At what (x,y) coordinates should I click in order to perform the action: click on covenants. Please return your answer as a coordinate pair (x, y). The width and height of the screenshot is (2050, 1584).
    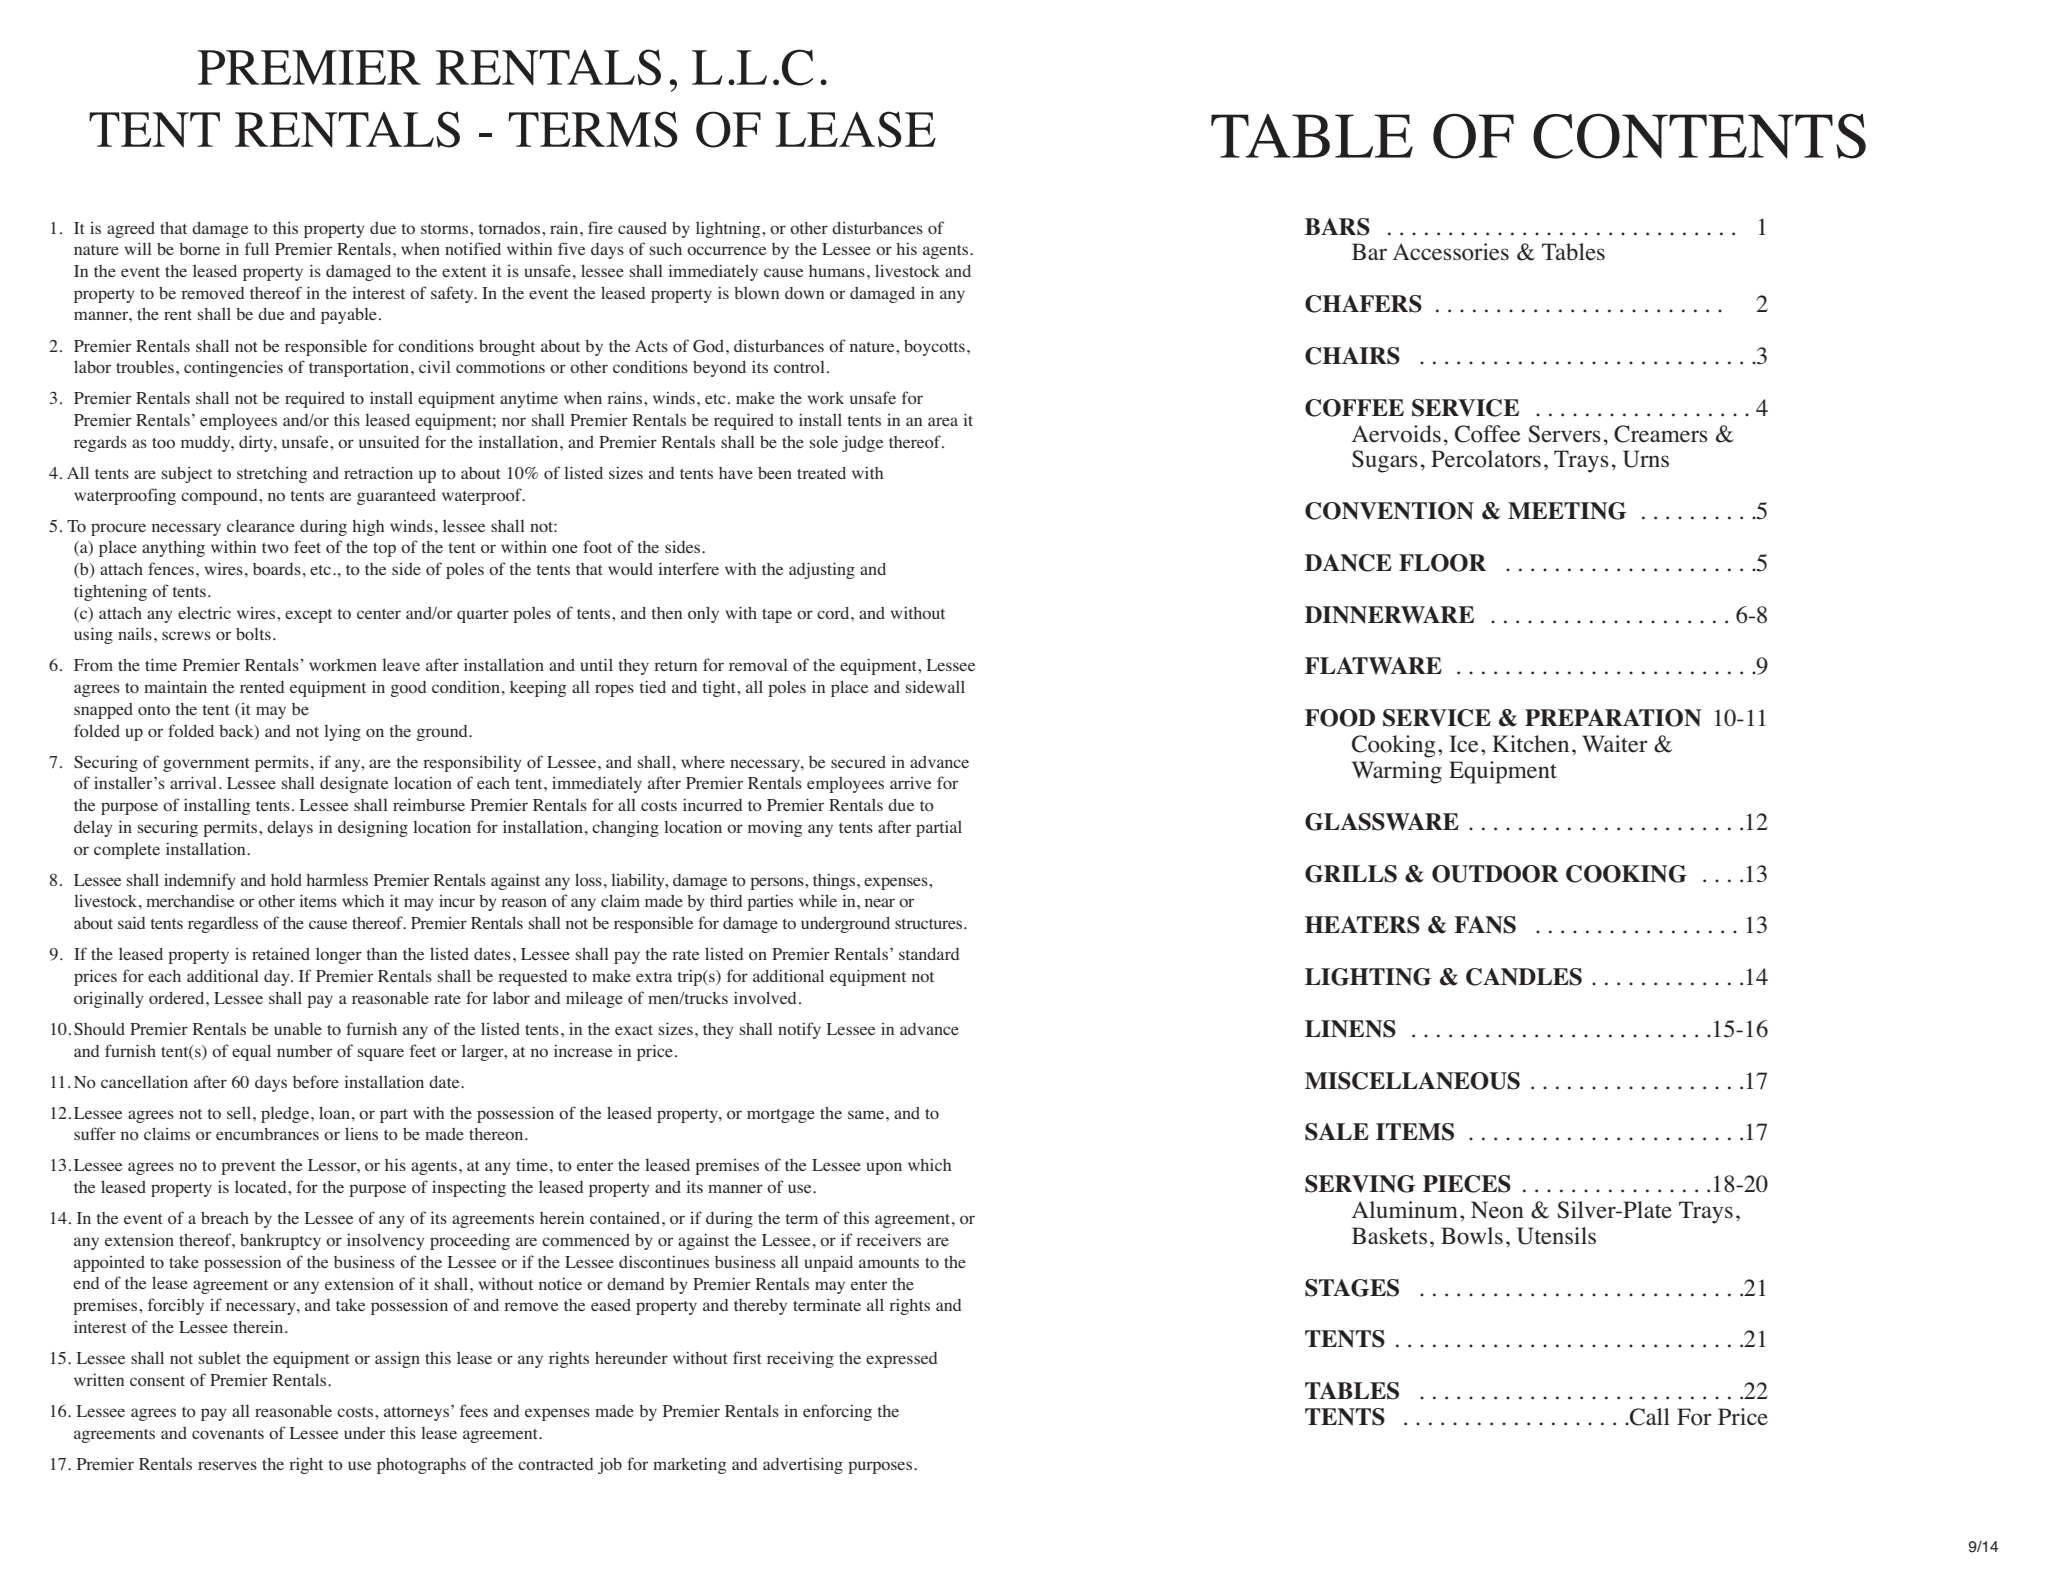
    Looking at the image, I should click on (228, 1434).
